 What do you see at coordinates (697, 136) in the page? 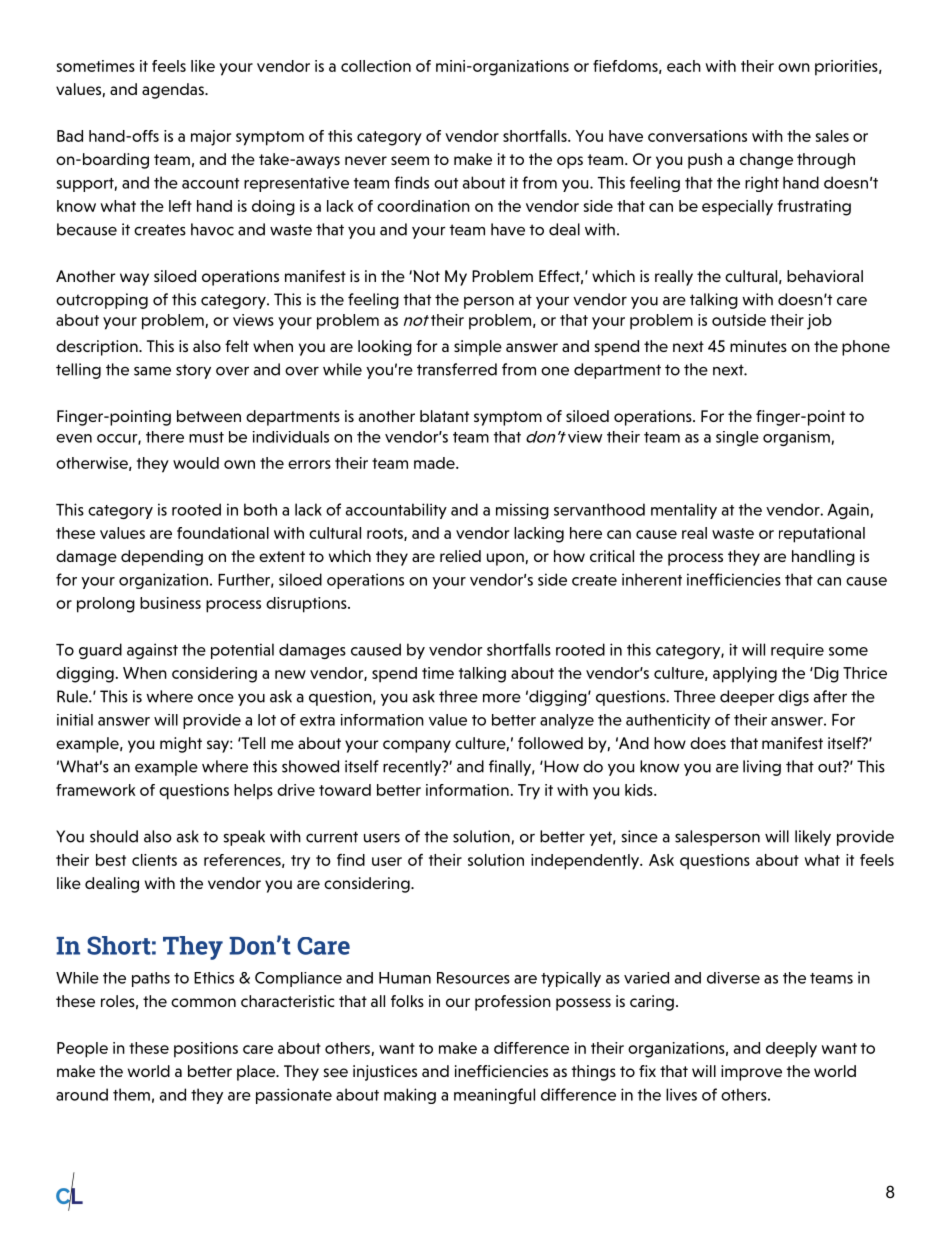
I see `conversations` at bounding box center [697, 136].
